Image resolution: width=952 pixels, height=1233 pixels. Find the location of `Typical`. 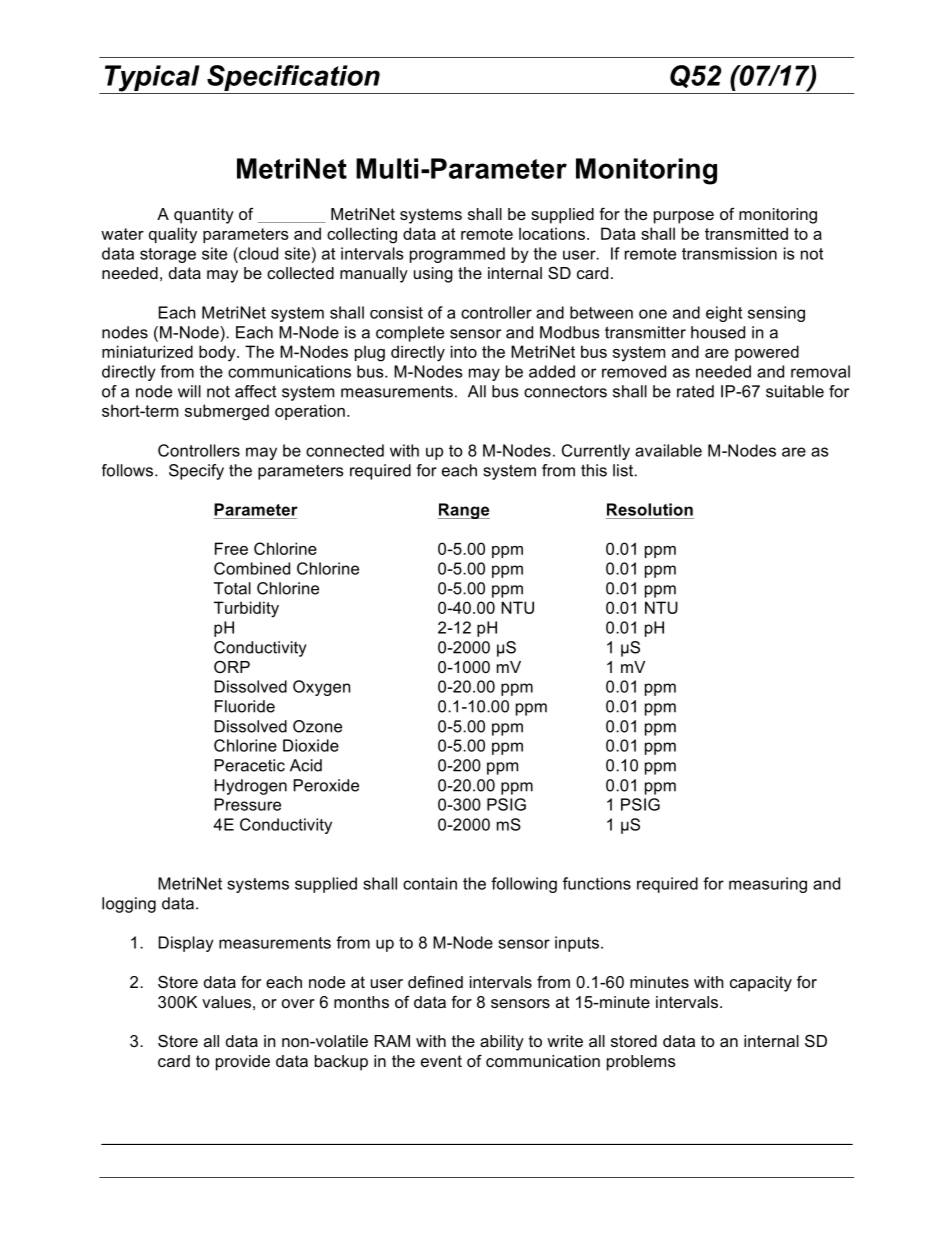

Typical is located at coordinates (152, 79).
